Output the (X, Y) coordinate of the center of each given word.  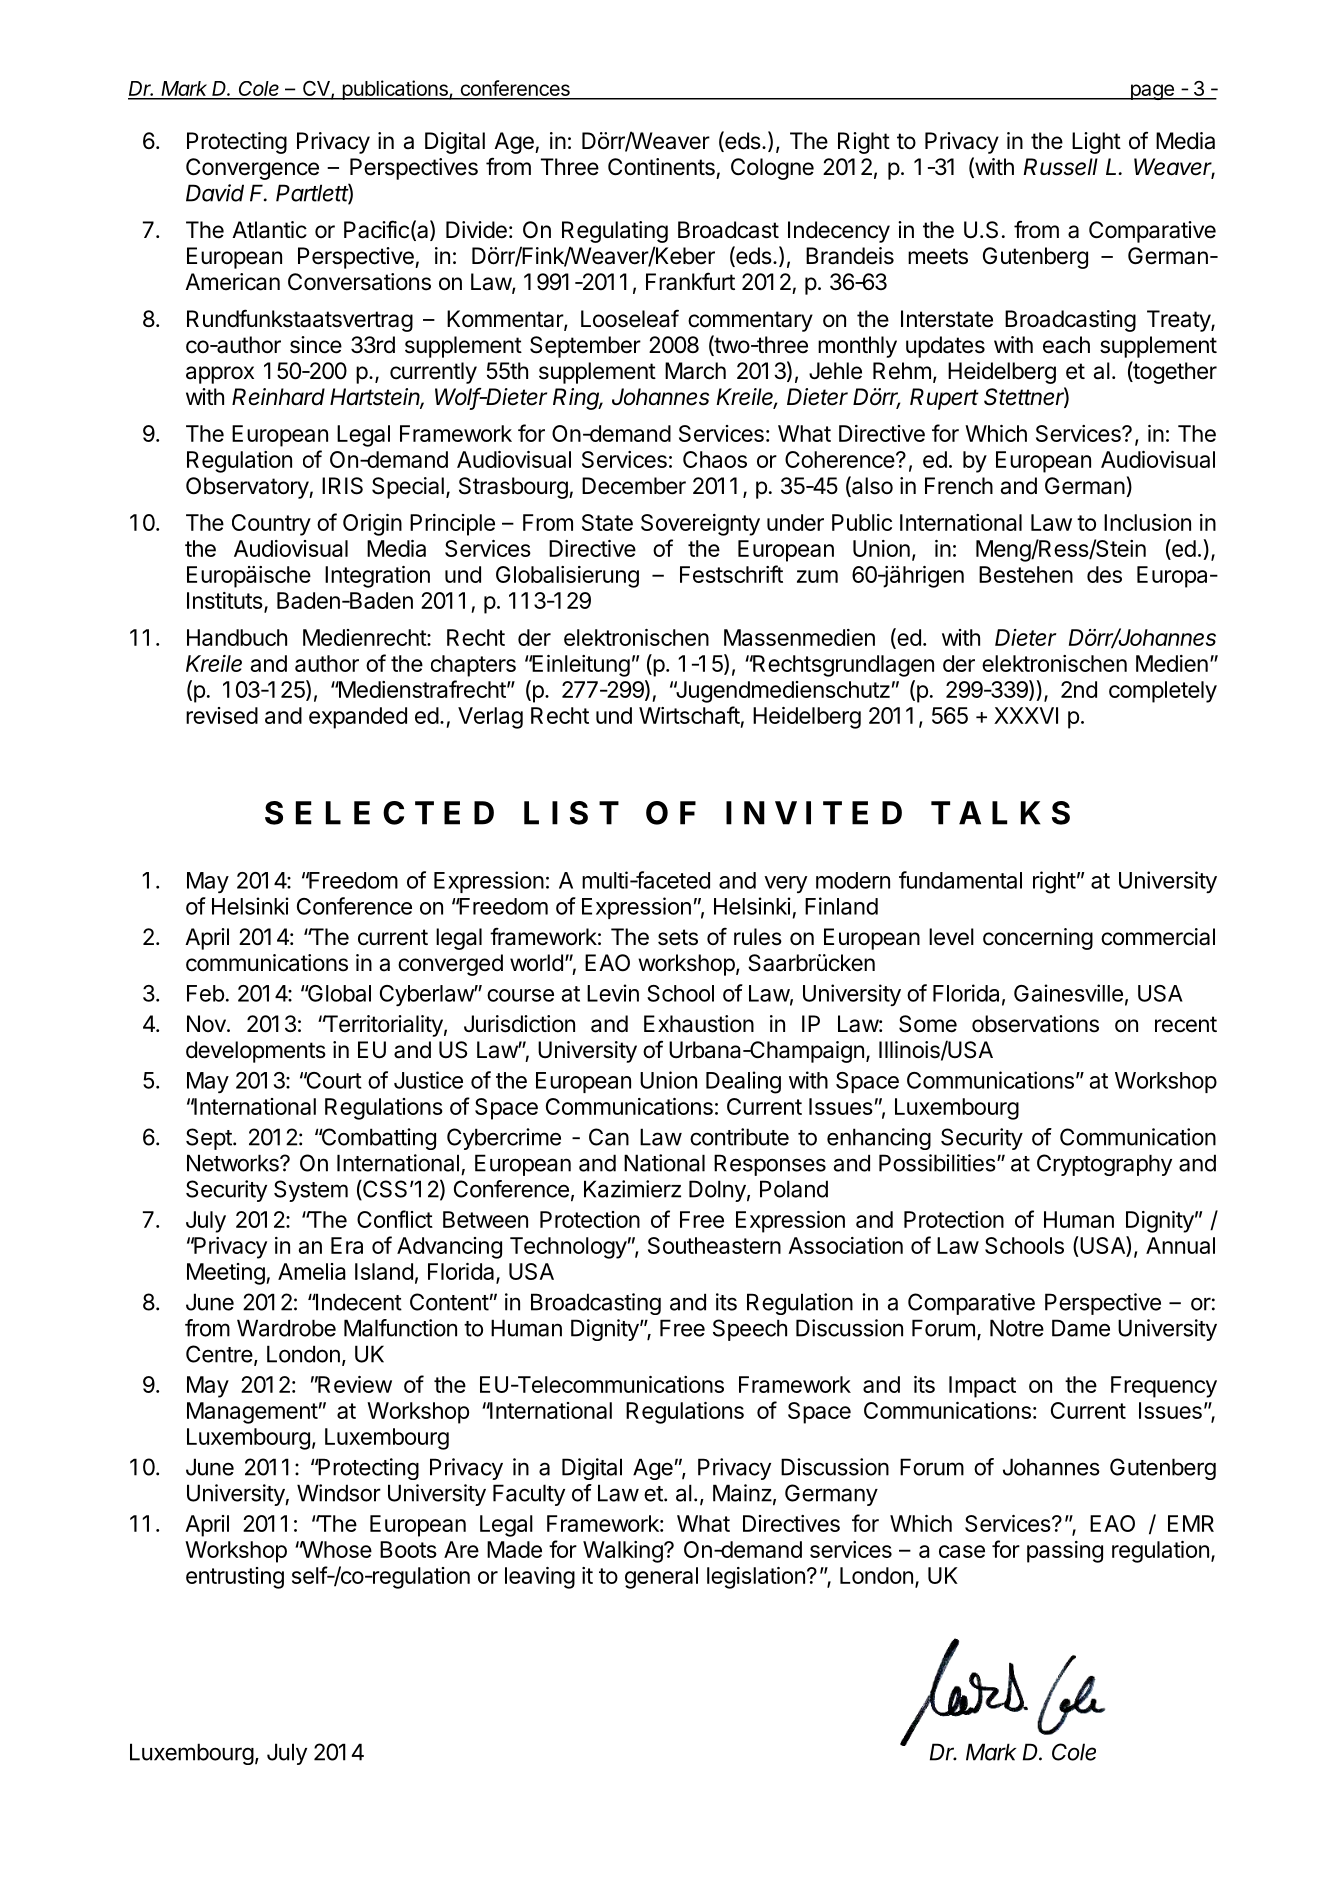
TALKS (1000, 813)
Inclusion (1147, 522)
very (785, 884)
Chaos (715, 459)
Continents (661, 167)
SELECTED (379, 813)
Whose (336, 1549)
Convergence (252, 169)
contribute (739, 1137)
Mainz (742, 1493)
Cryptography (1104, 1165)
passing (1065, 1552)
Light (1096, 143)
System (311, 1191)
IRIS (342, 486)
